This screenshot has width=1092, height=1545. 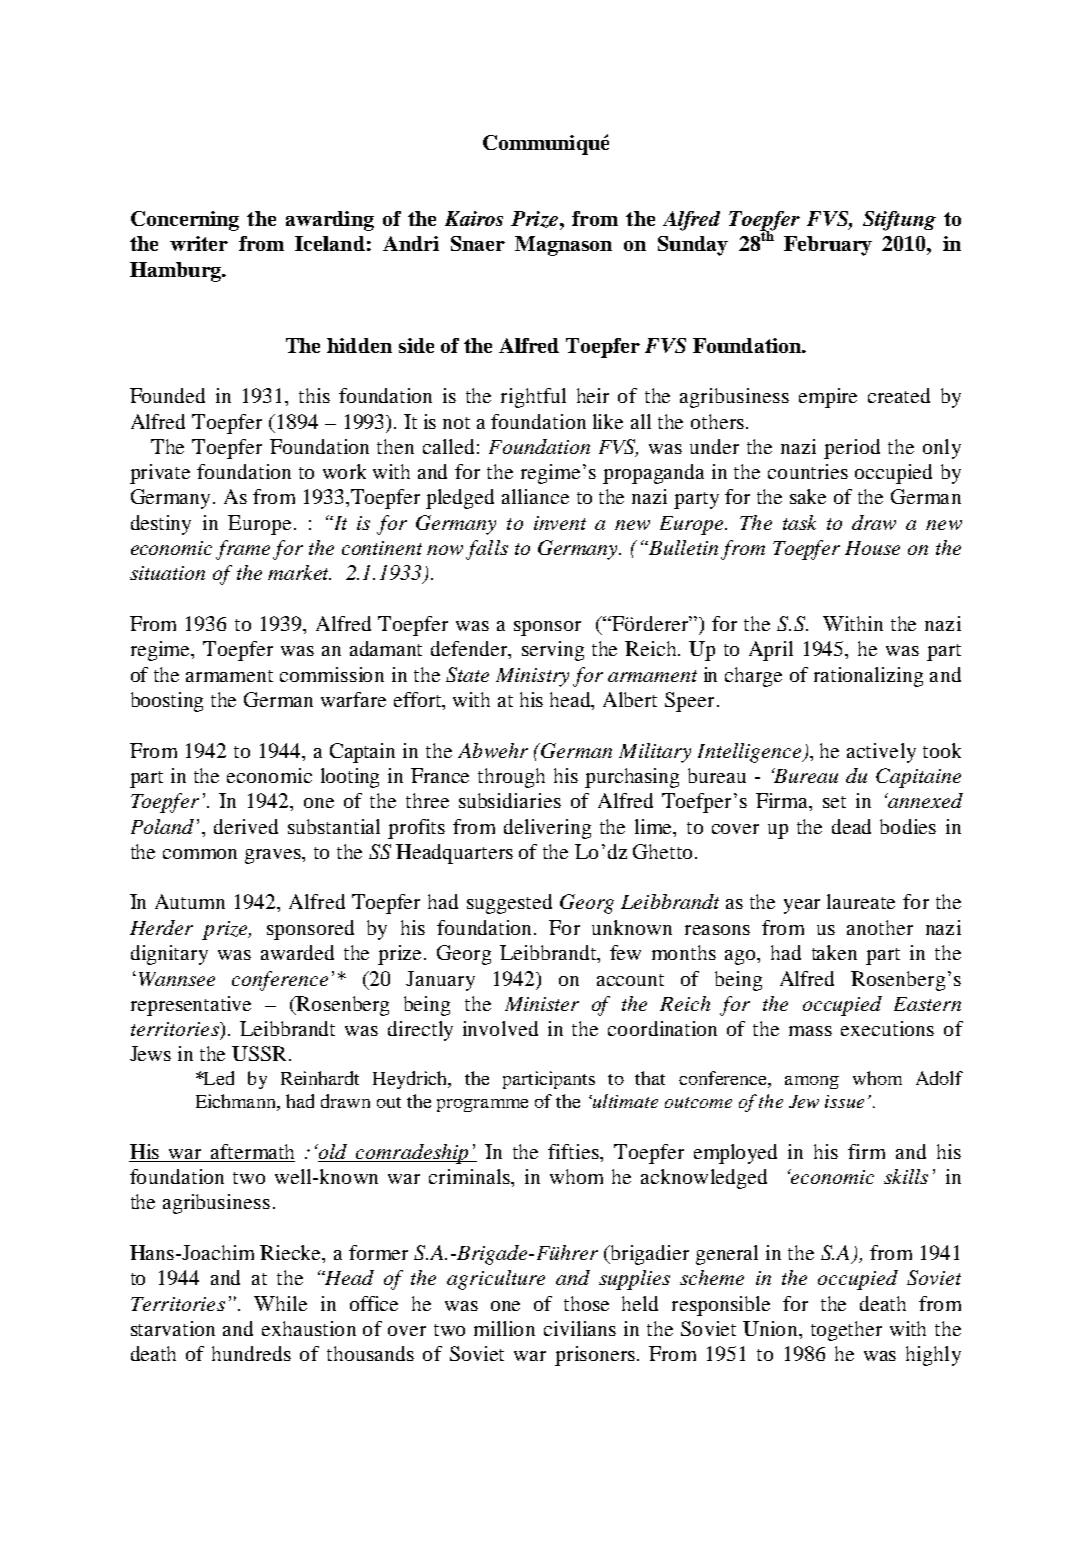 What do you see at coordinates (199, 243) in the screenshot?
I see `writer` at bounding box center [199, 243].
